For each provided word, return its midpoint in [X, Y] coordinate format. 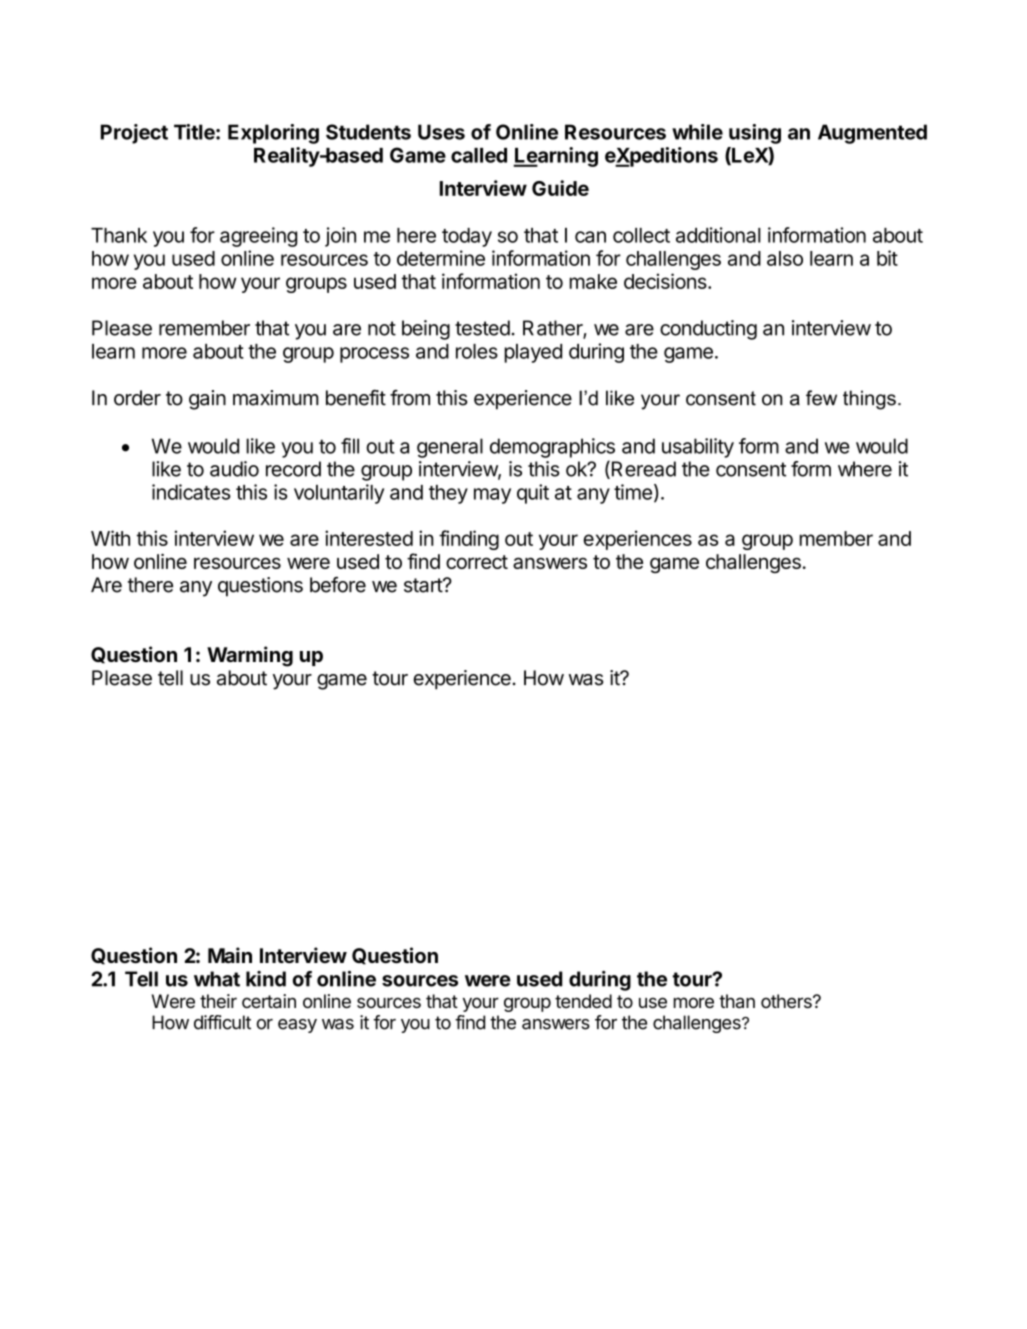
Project [134, 134]
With [110, 538]
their [218, 1001]
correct [477, 562]
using [755, 134]
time [633, 492]
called [479, 155]
